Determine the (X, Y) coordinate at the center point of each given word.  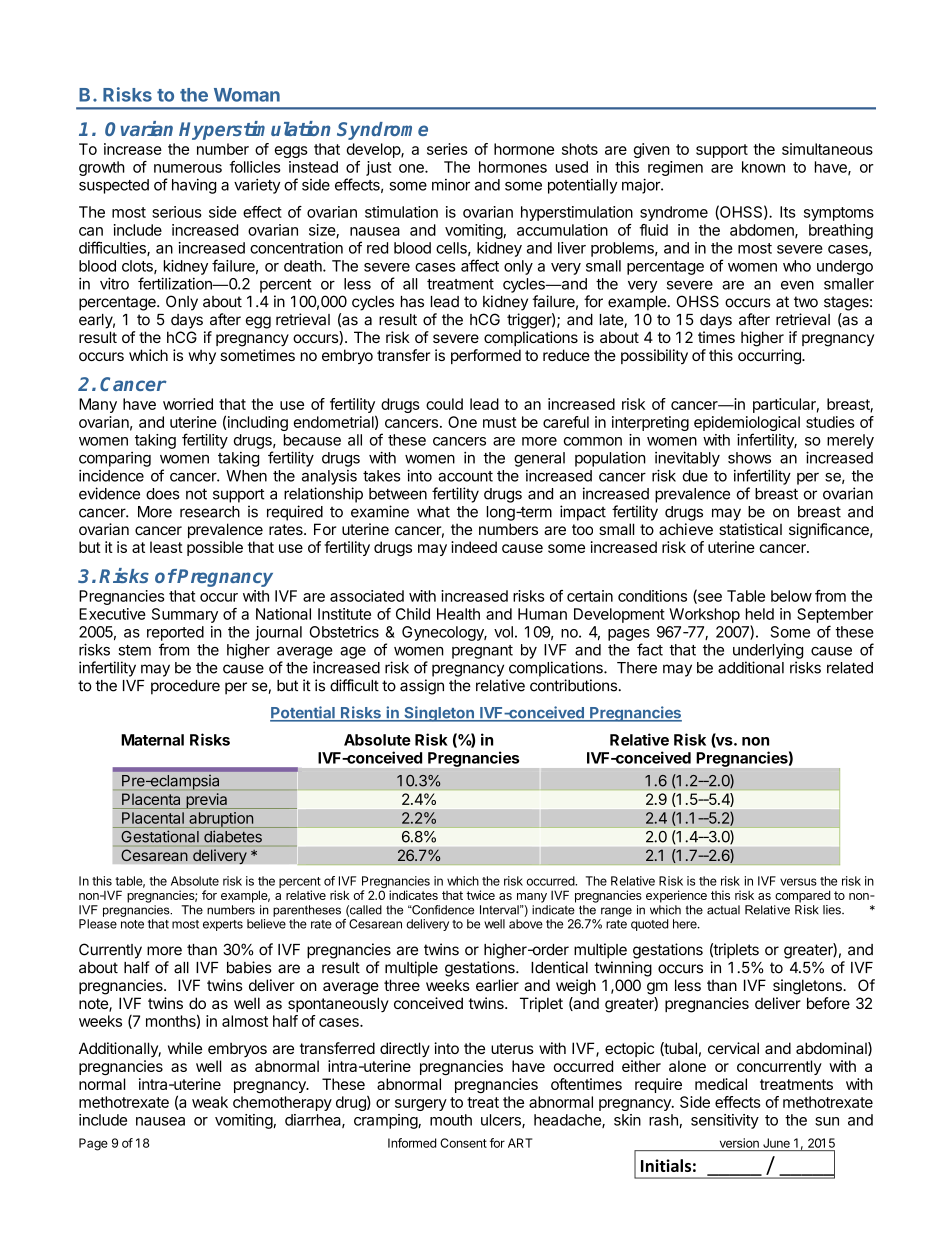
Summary (185, 615)
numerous (188, 168)
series (447, 149)
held (760, 614)
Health (458, 614)
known (763, 167)
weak (210, 1102)
